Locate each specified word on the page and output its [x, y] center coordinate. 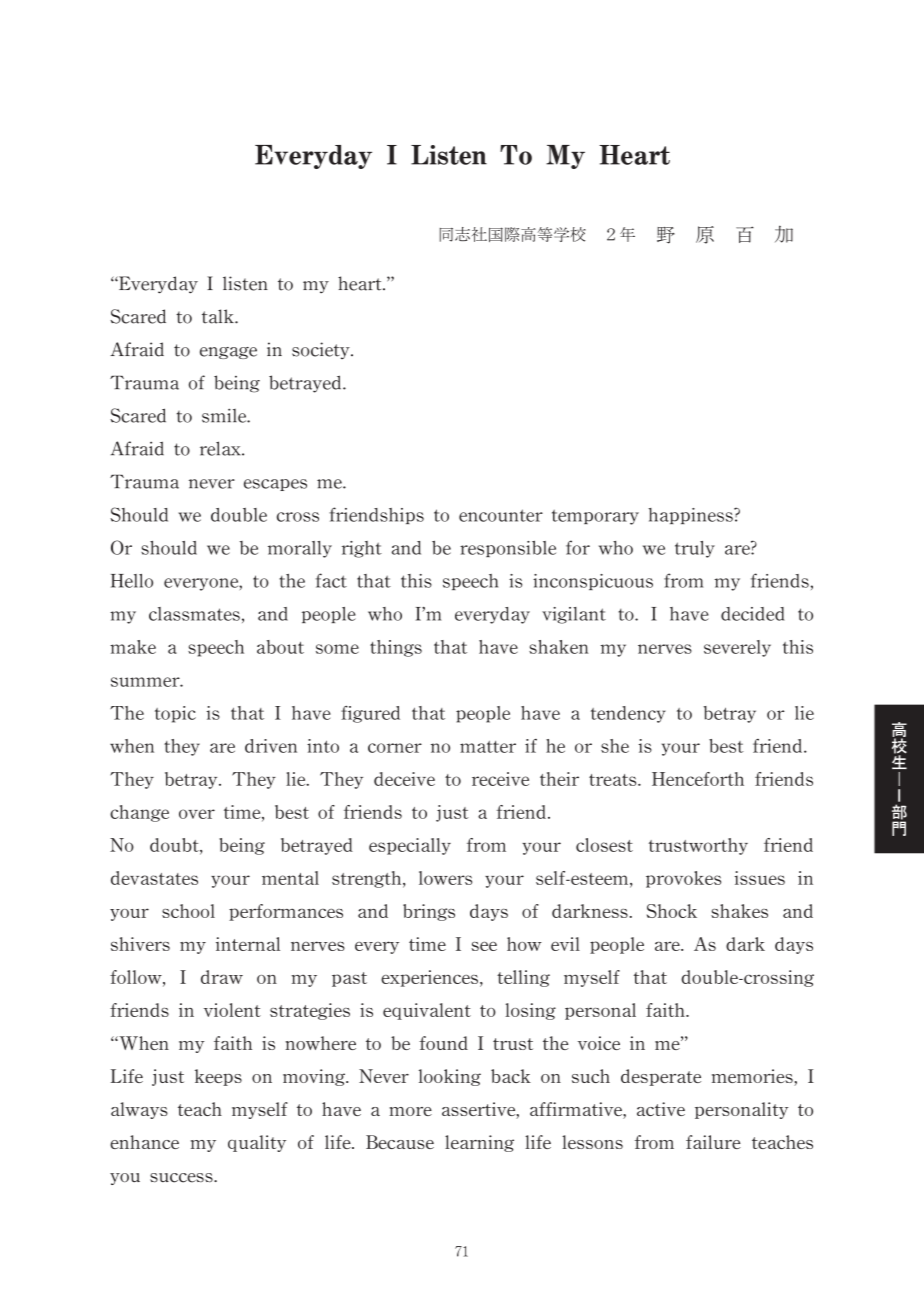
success [182, 1178]
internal [248, 944]
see [484, 946]
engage [228, 353]
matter [488, 747]
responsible [508, 548]
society [322, 350]
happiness [691, 516]
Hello [132, 581]
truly [695, 549]
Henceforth [698, 779]
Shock [672, 911]
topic [175, 714]
